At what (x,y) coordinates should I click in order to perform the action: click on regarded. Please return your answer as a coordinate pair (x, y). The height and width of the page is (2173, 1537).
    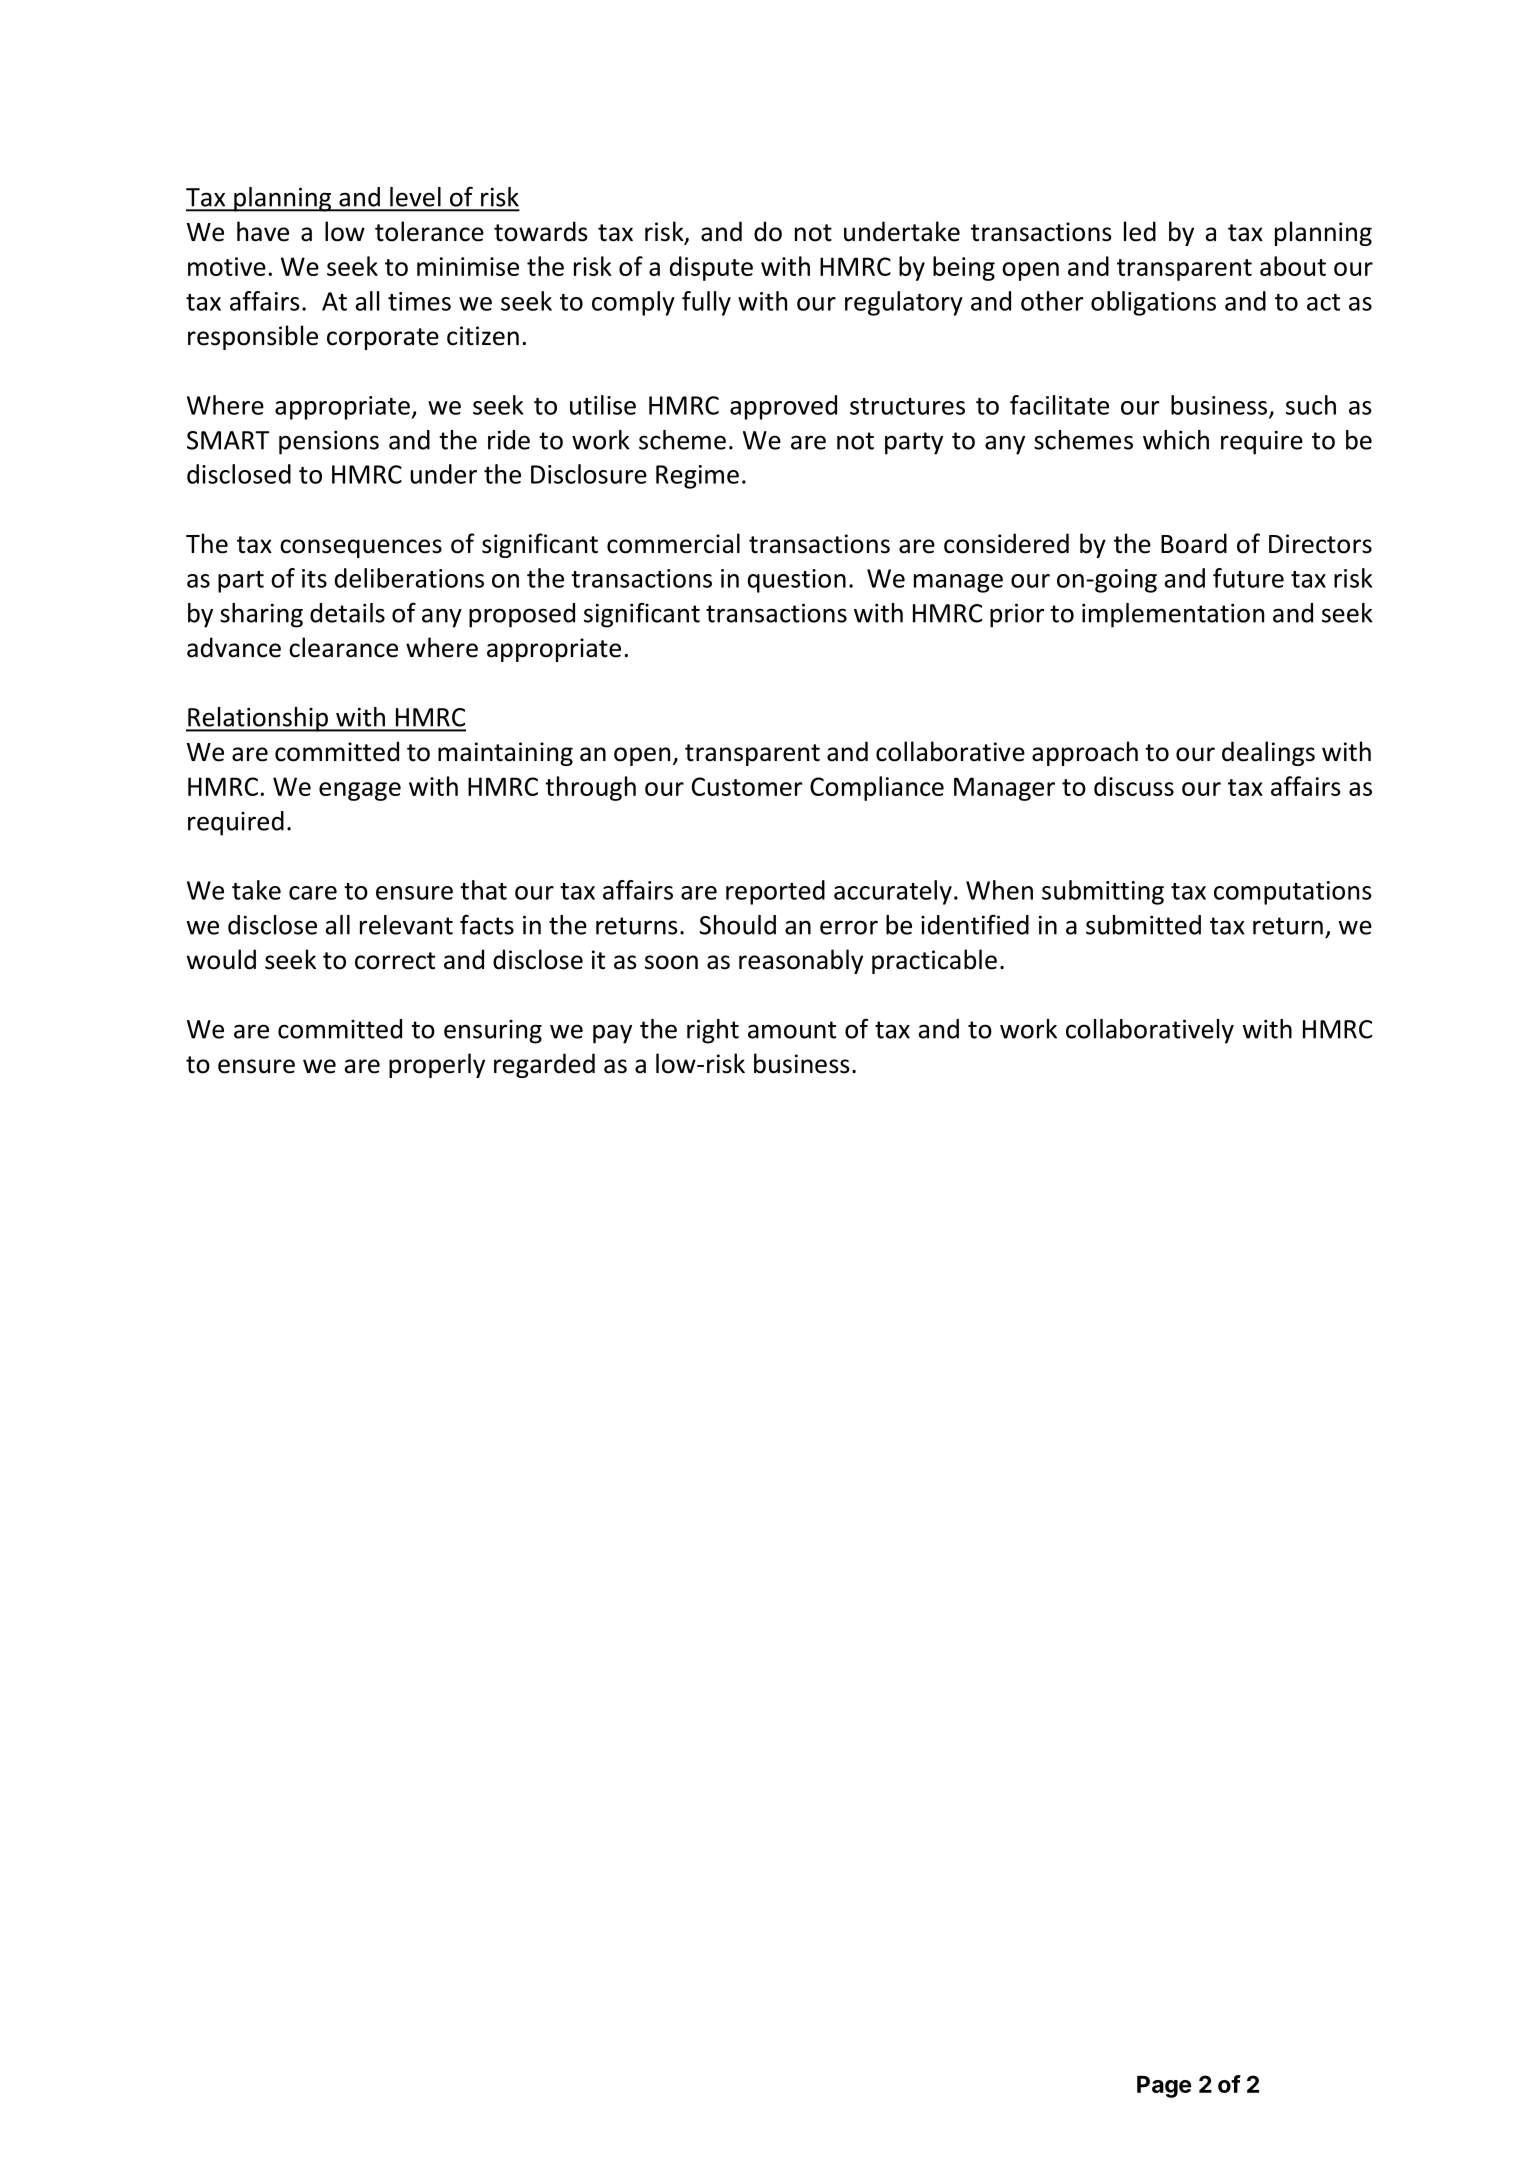
    Looking at the image, I should click on (544, 1065).
